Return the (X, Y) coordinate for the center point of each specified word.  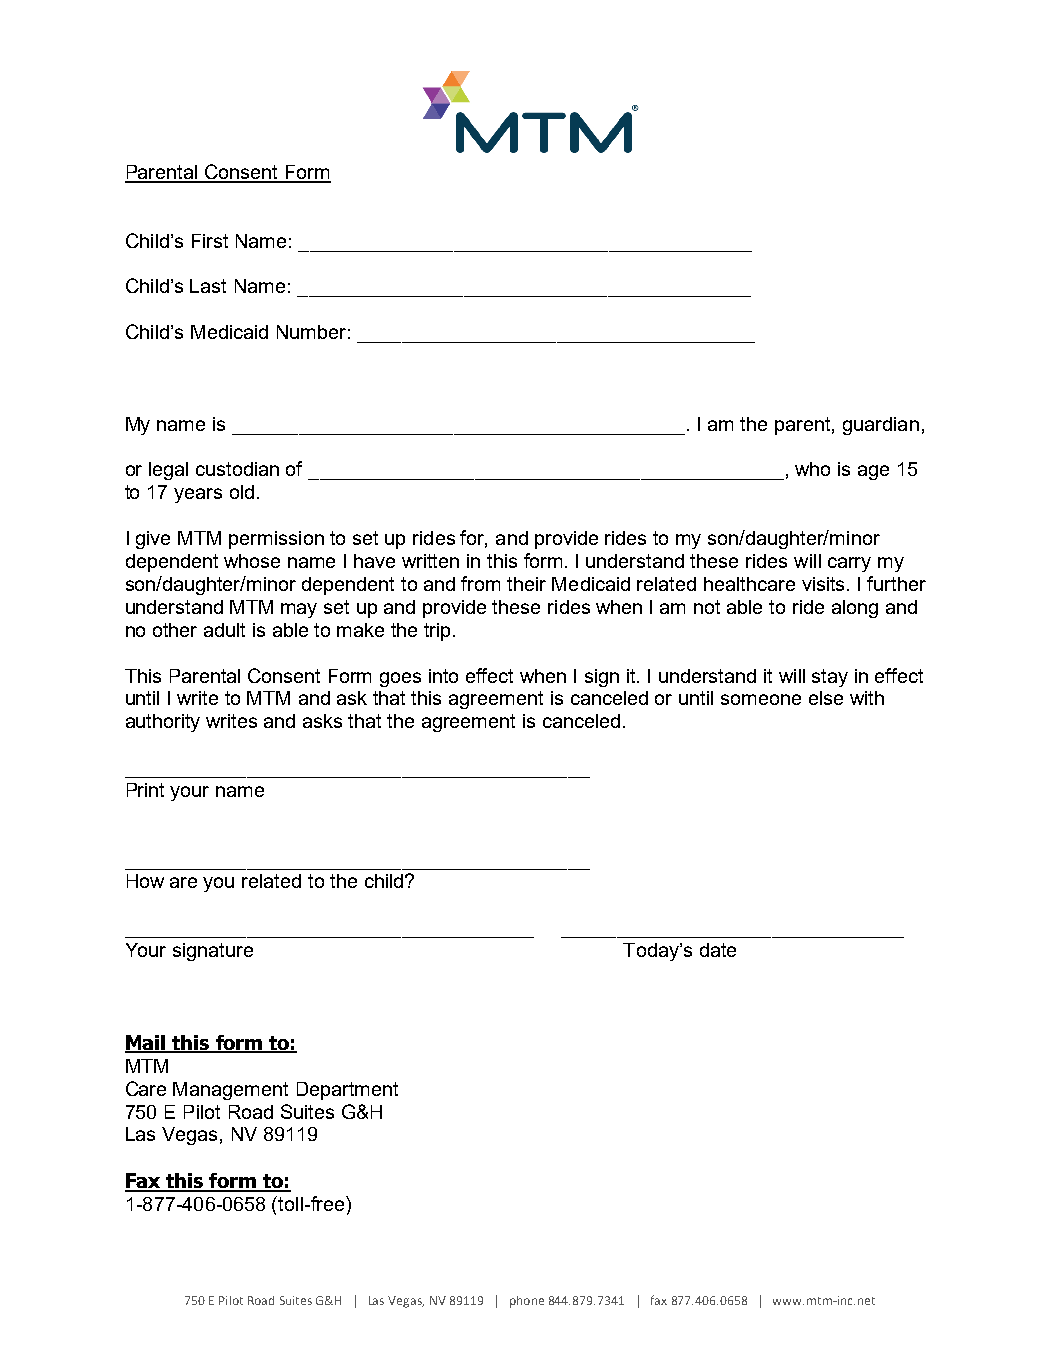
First (210, 241)
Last (208, 286)
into (443, 676)
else (826, 698)
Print (145, 790)
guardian (881, 426)
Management (230, 1091)
